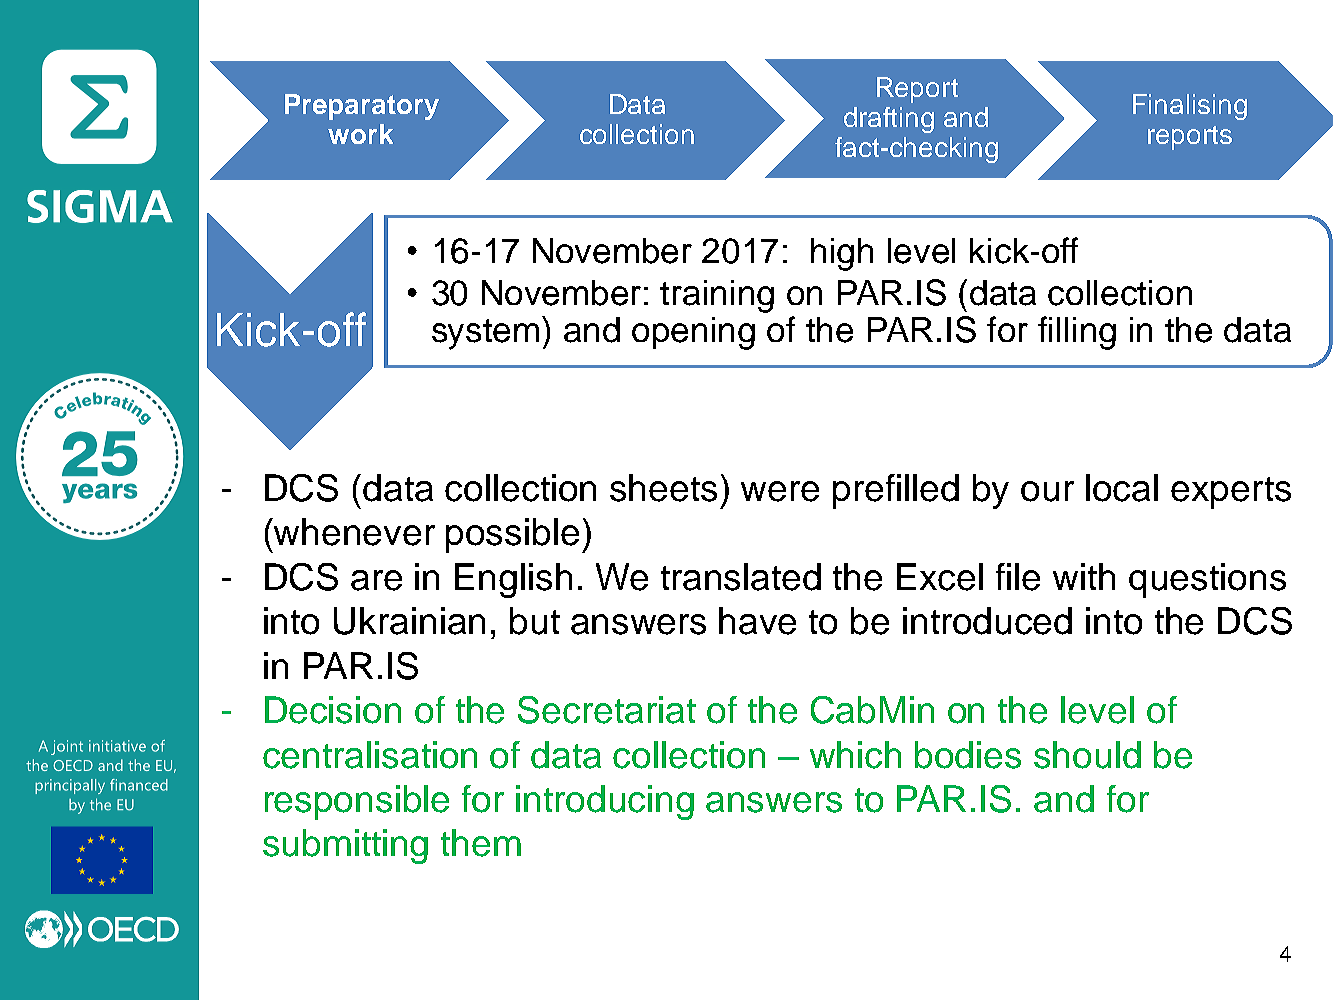 The height and width of the document is (1000, 1333). What do you see at coordinates (1077, 333) in the document?
I see `filling` at bounding box center [1077, 333].
